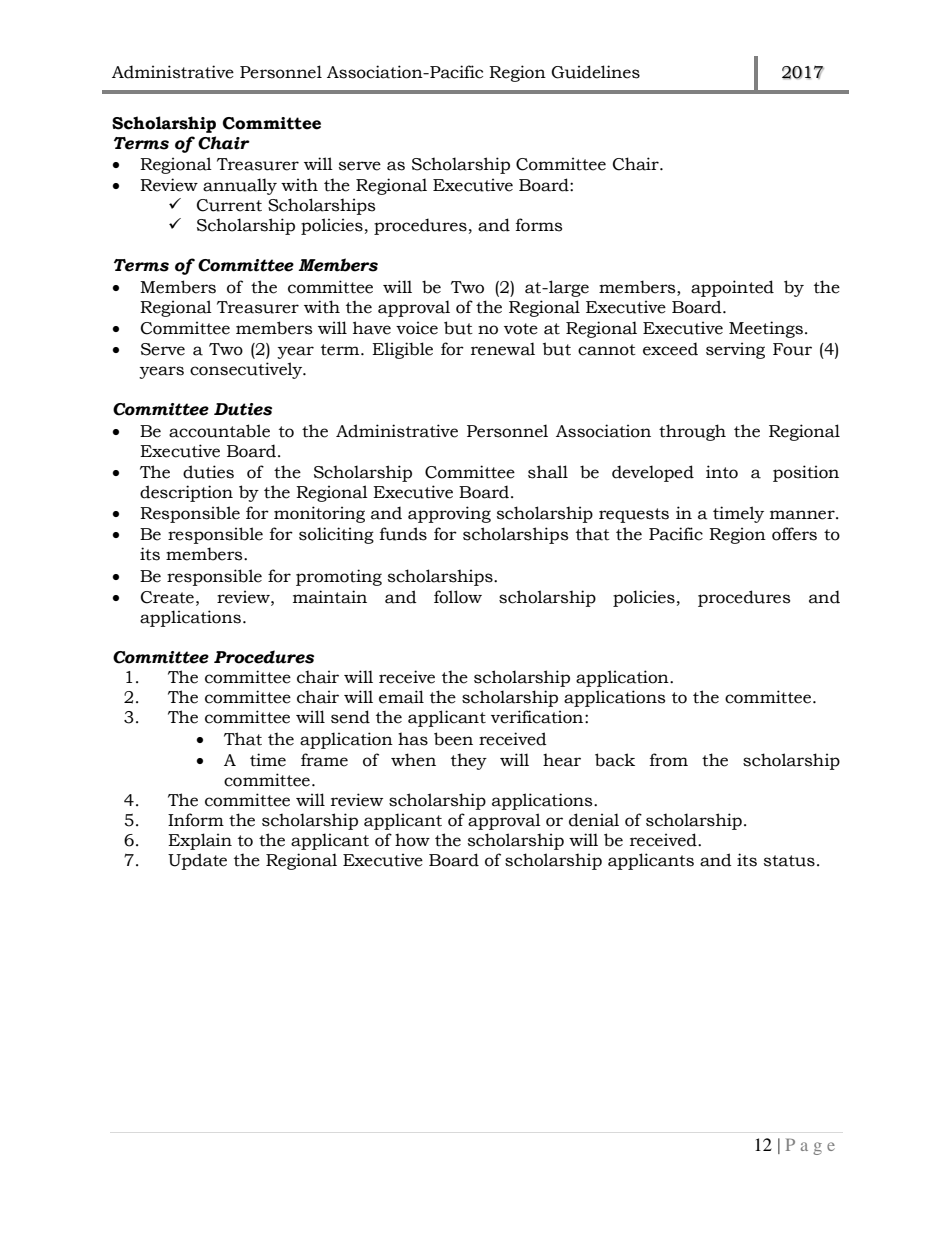 The image size is (952, 1233). I want to click on follow, so click(458, 597).
